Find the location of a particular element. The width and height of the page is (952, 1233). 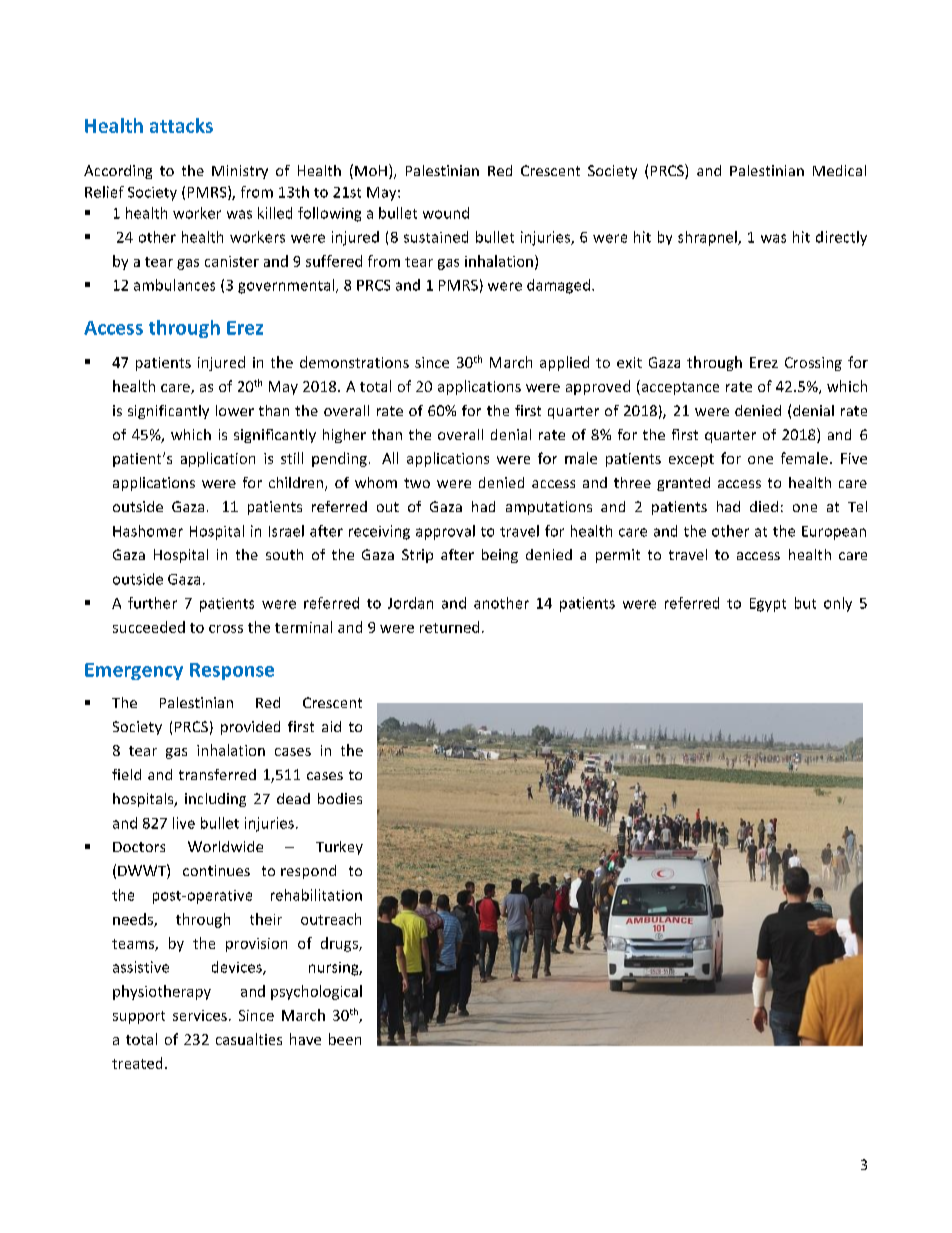

returned is located at coordinates (449, 627).
